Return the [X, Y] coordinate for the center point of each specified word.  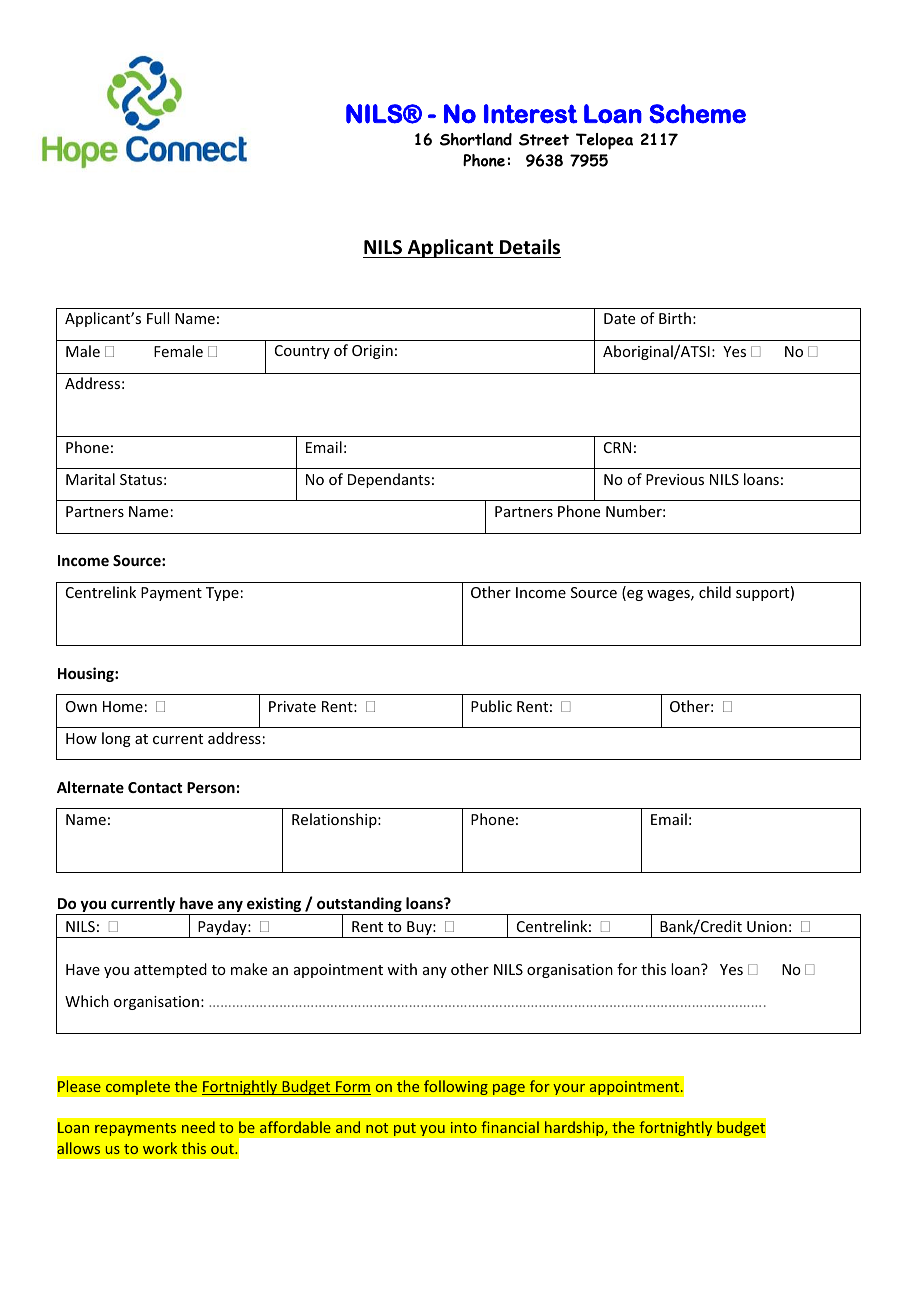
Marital [90, 479]
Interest [531, 114]
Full [158, 318]
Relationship [335, 820]
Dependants [389, 480]
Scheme [697, 114]
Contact [155, 787]
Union [767, 926]
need [198, 1127]
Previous [675, 479]
